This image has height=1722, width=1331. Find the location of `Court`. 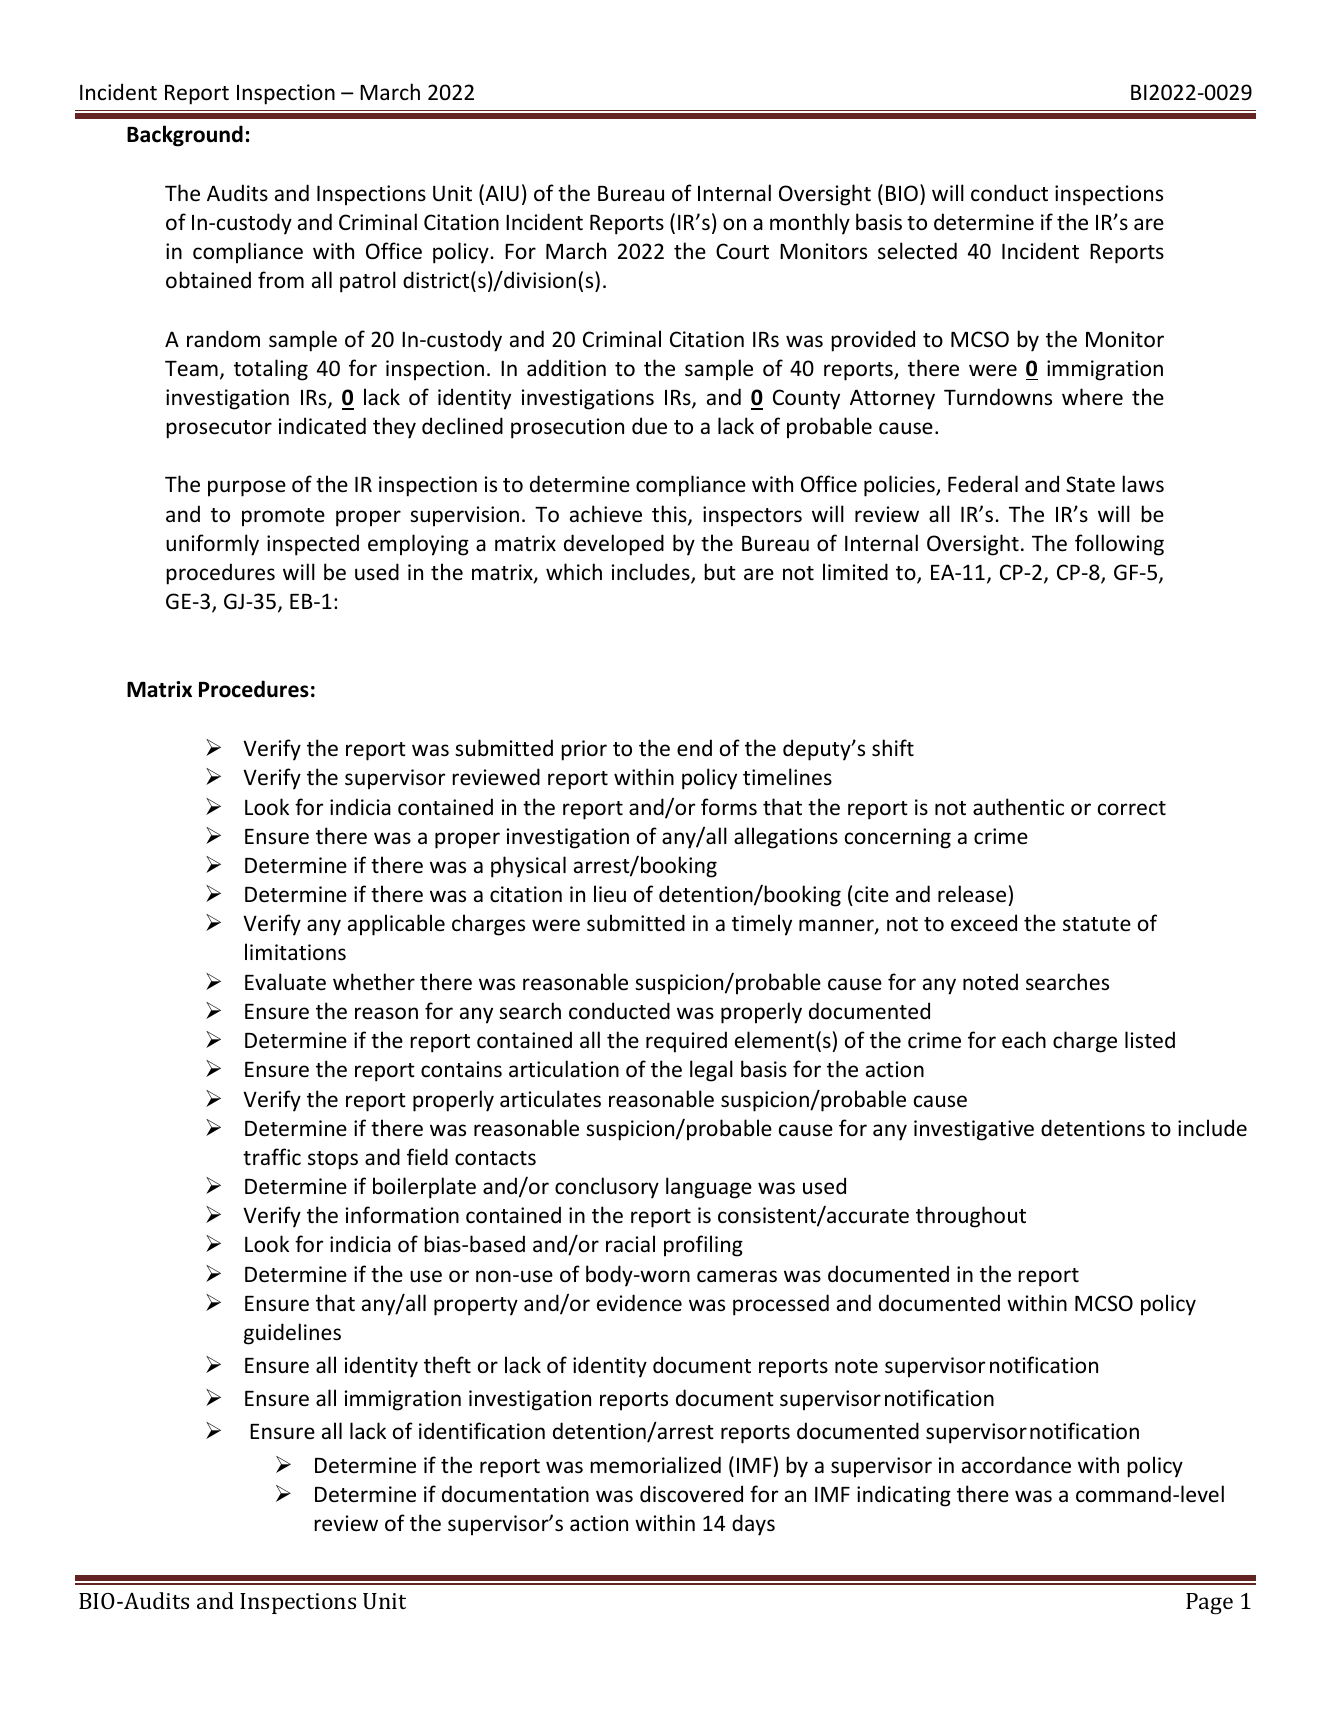

Court is located at coordinates (742, 251).
